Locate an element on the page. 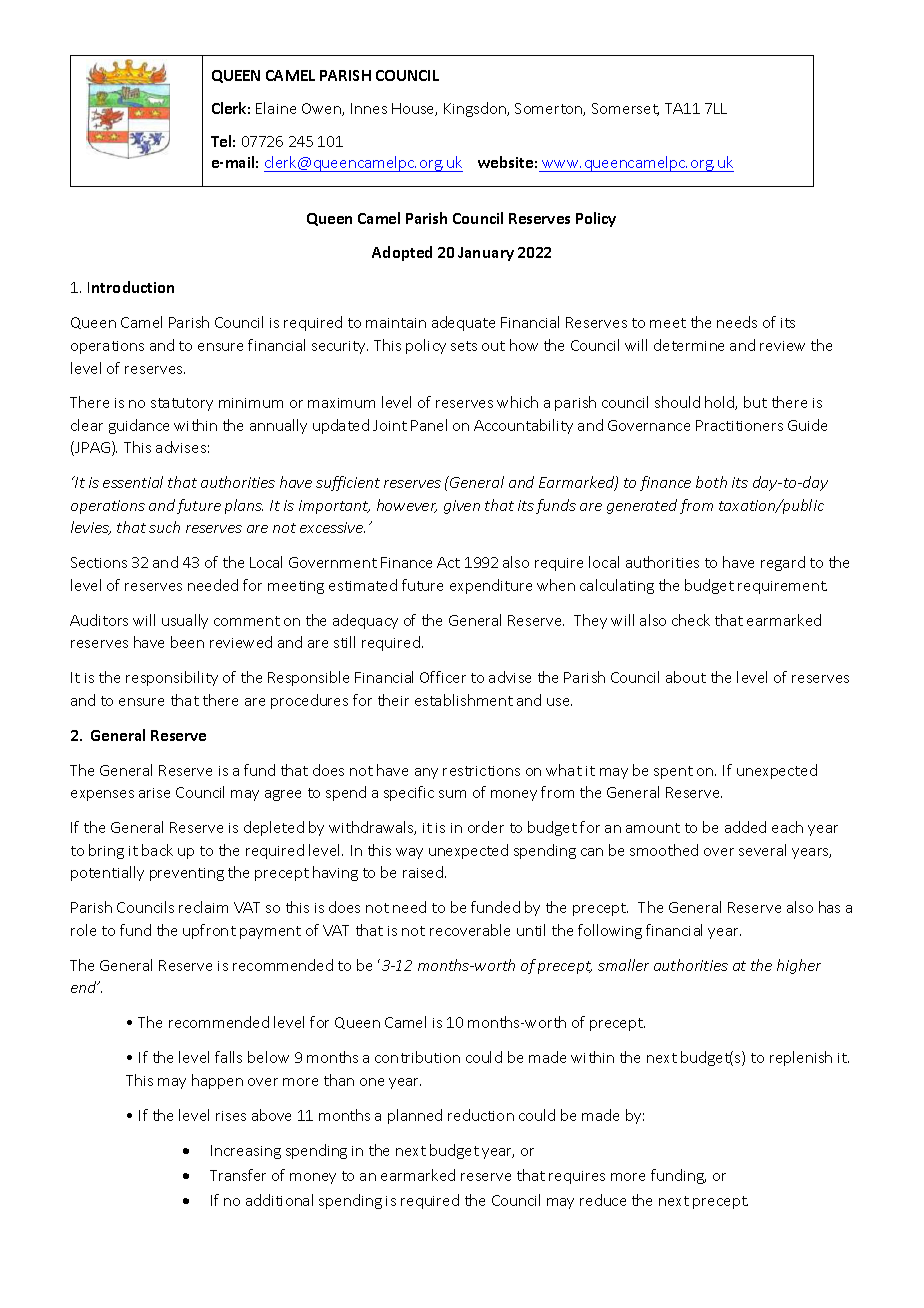 The image size is (924, 1308). Innes is located at coordinates (369, 108).
